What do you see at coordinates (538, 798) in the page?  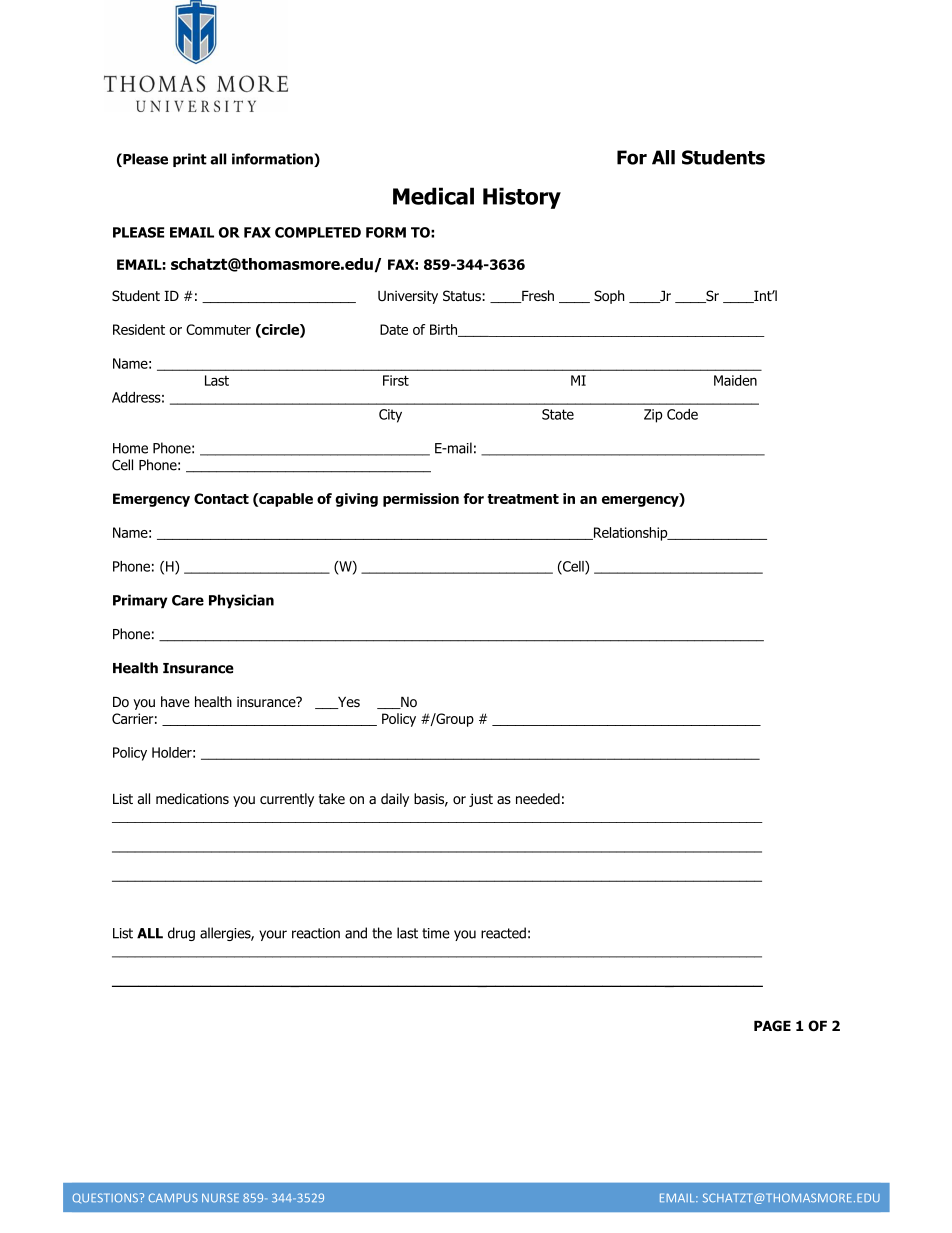 I see `needed` at bounding box center [538, 798].
